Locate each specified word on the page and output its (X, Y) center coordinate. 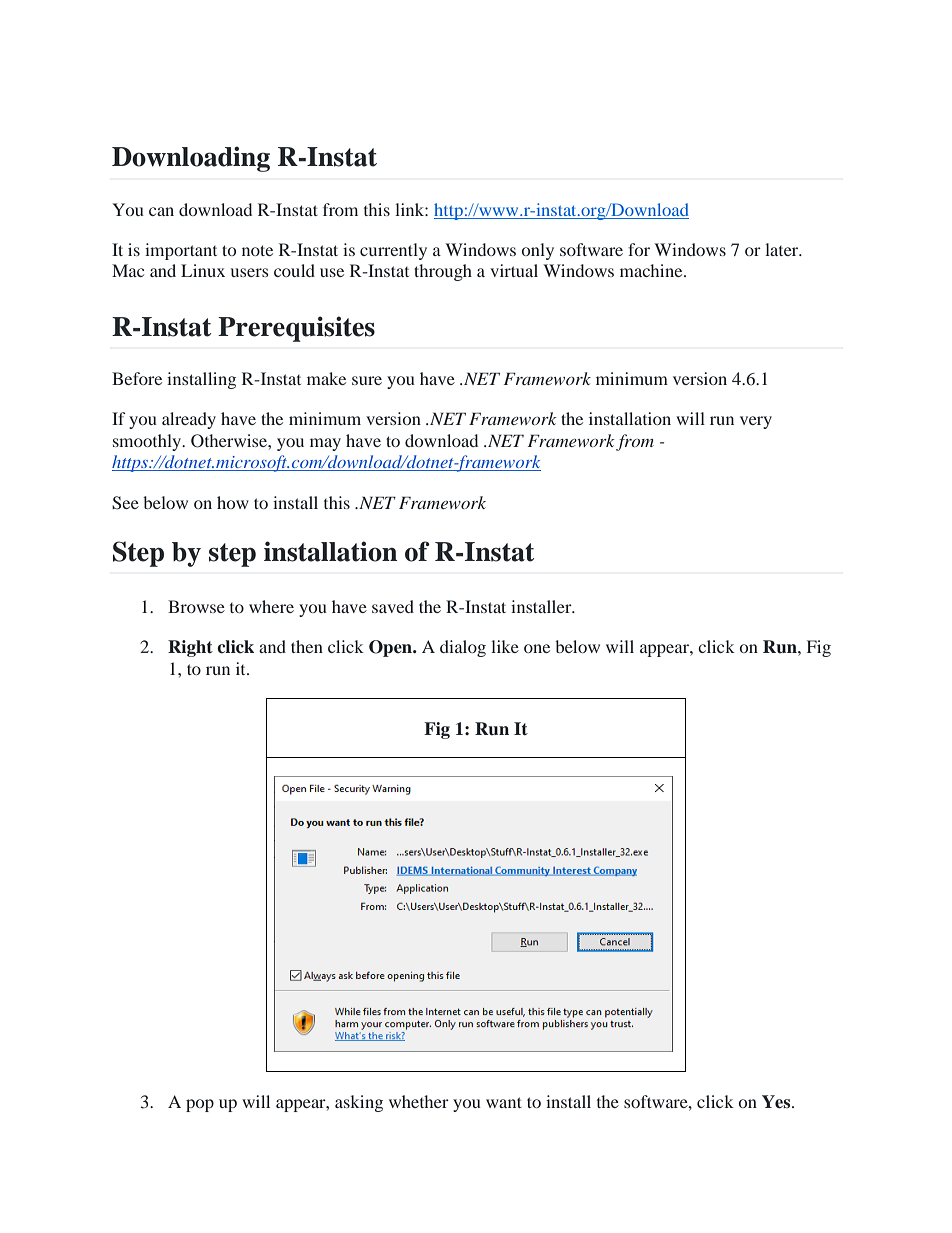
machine (652, 270)
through (443, 272)
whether (419, 1101)
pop (200, 1105)
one (537, 648)
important (181, 251)
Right (190, 648)
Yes (777, 1102)
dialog (463, 648)
